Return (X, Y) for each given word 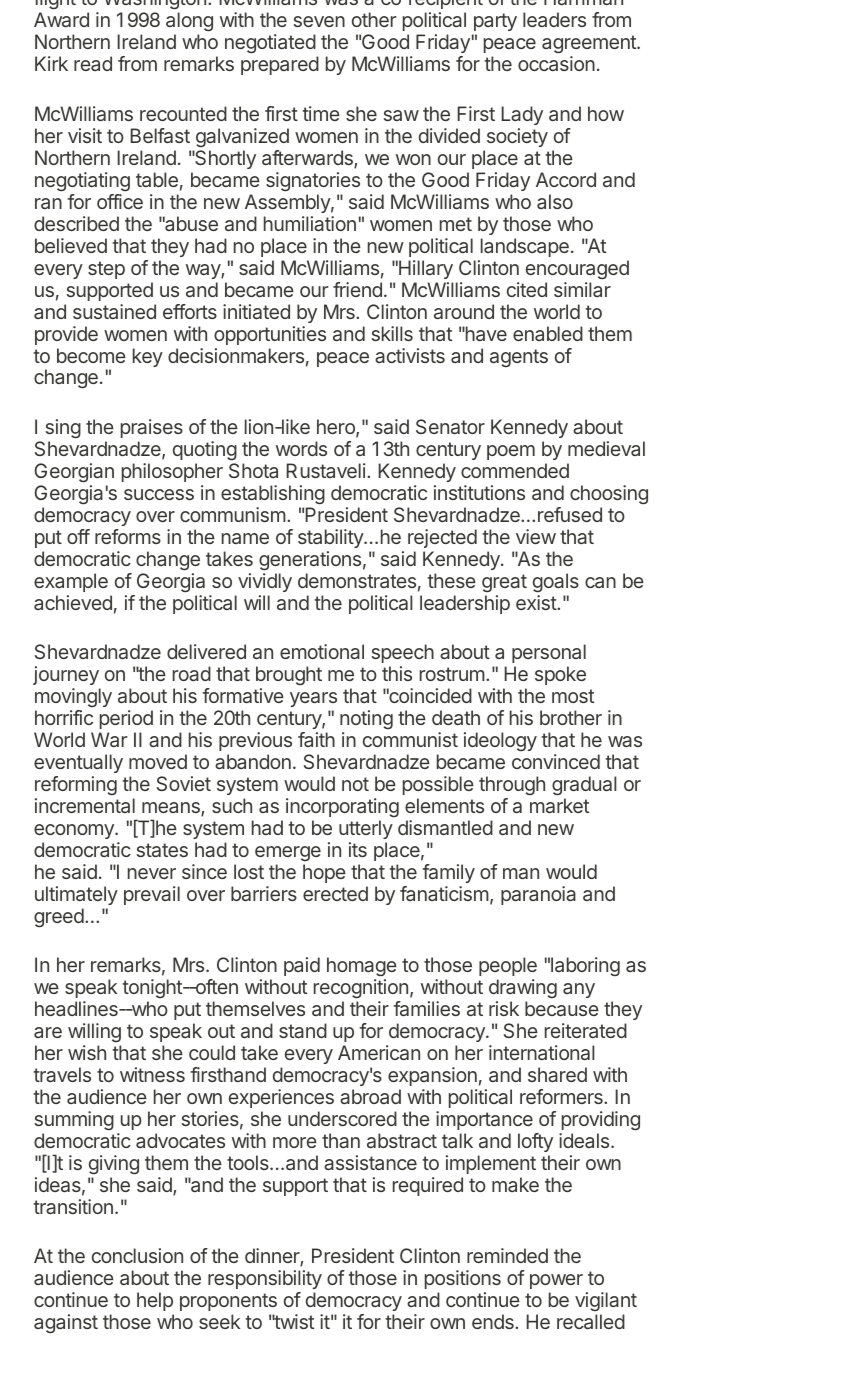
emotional (322, 651)
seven (319, 21)
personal (549, 653)
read (93, 63)
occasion (556, 63)
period (126, 719)
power (556, 1283)
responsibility (265, 1281)
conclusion (137, 1255)
